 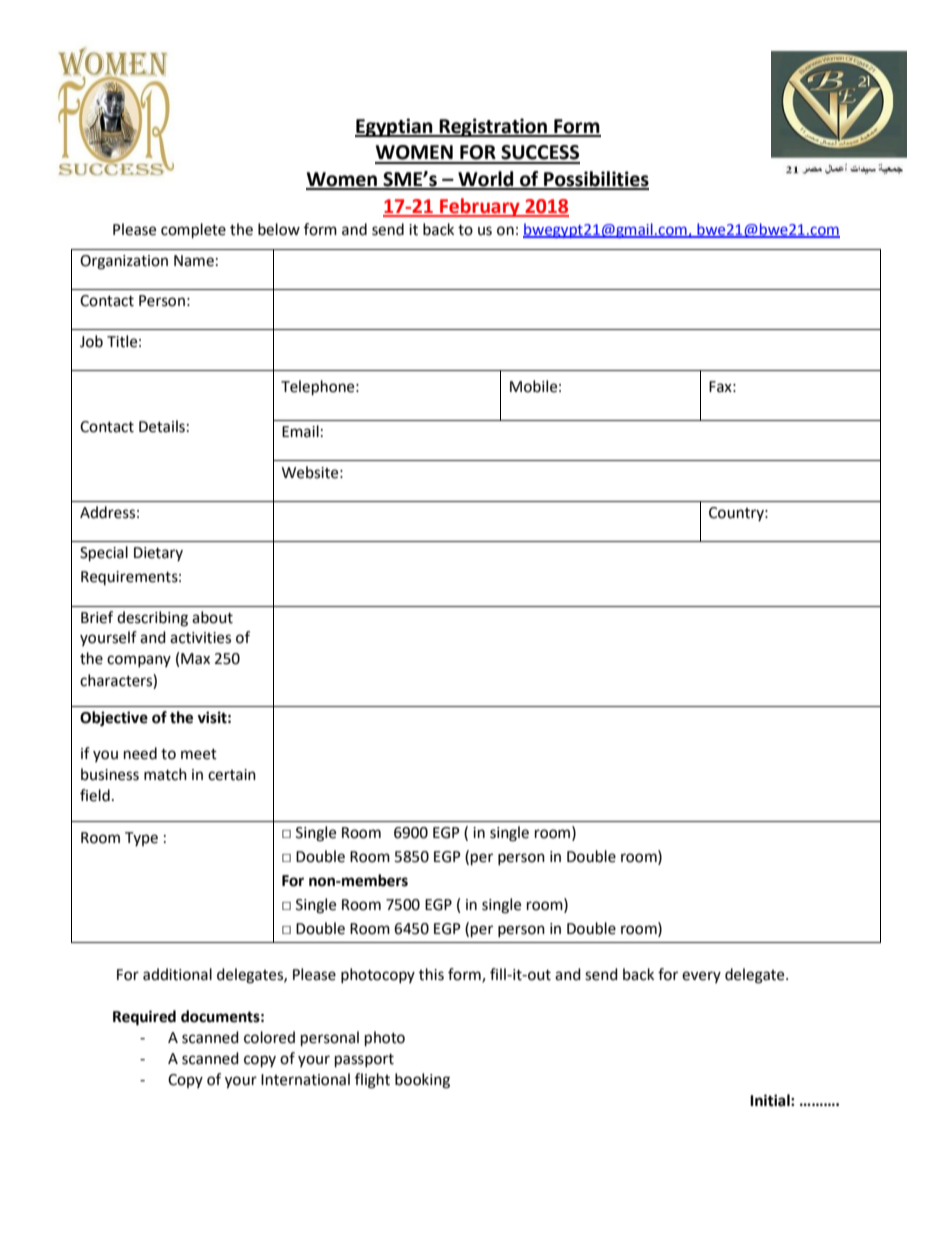 I want to click on Email, so click(x=300, y=431).
